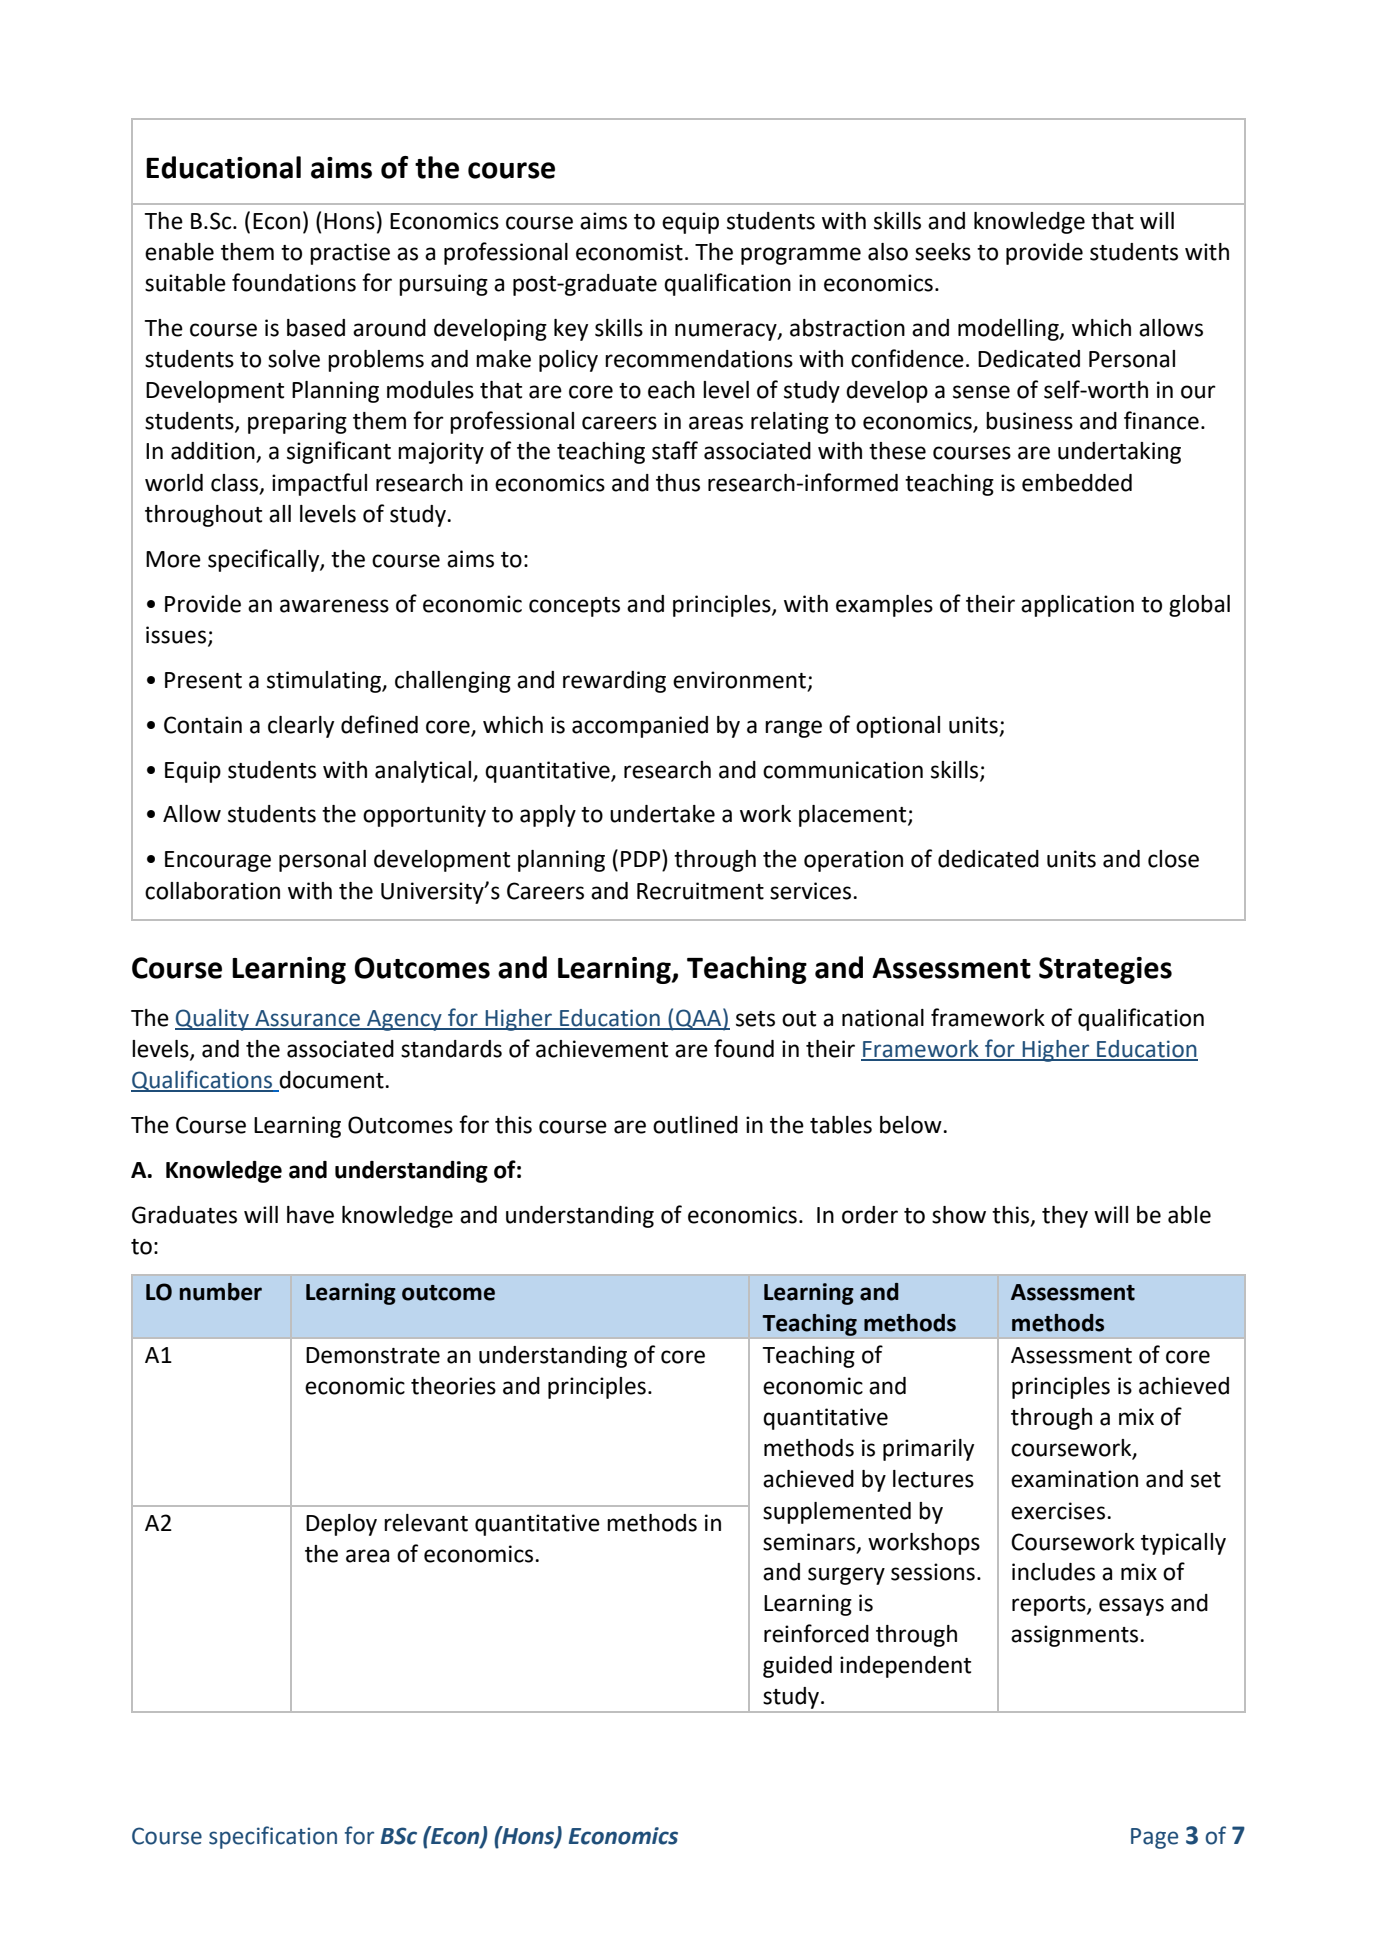  I want to click on Page, so click(1154, 1838).
